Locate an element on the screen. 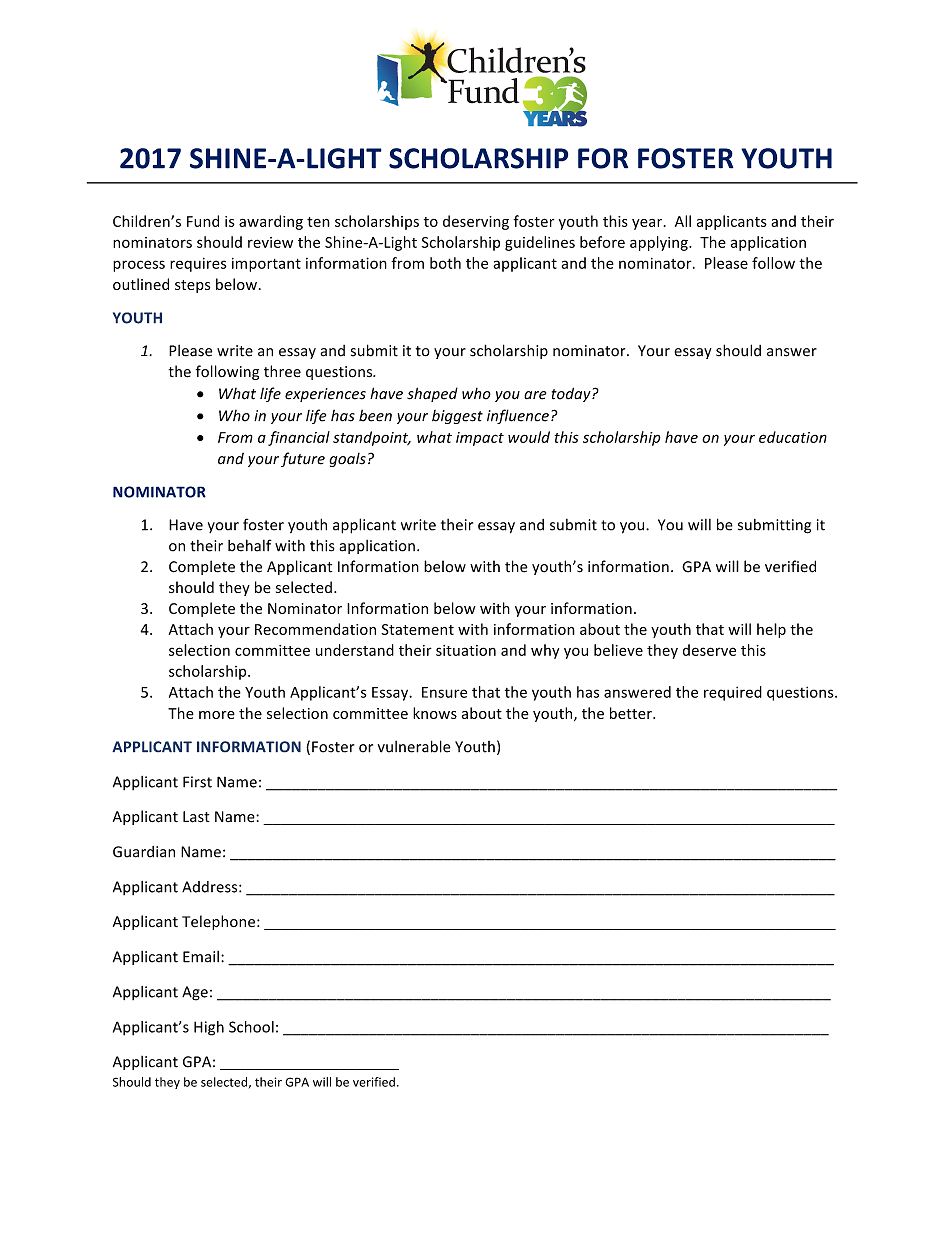  vulnerable is located at coordinates (414, 746).
